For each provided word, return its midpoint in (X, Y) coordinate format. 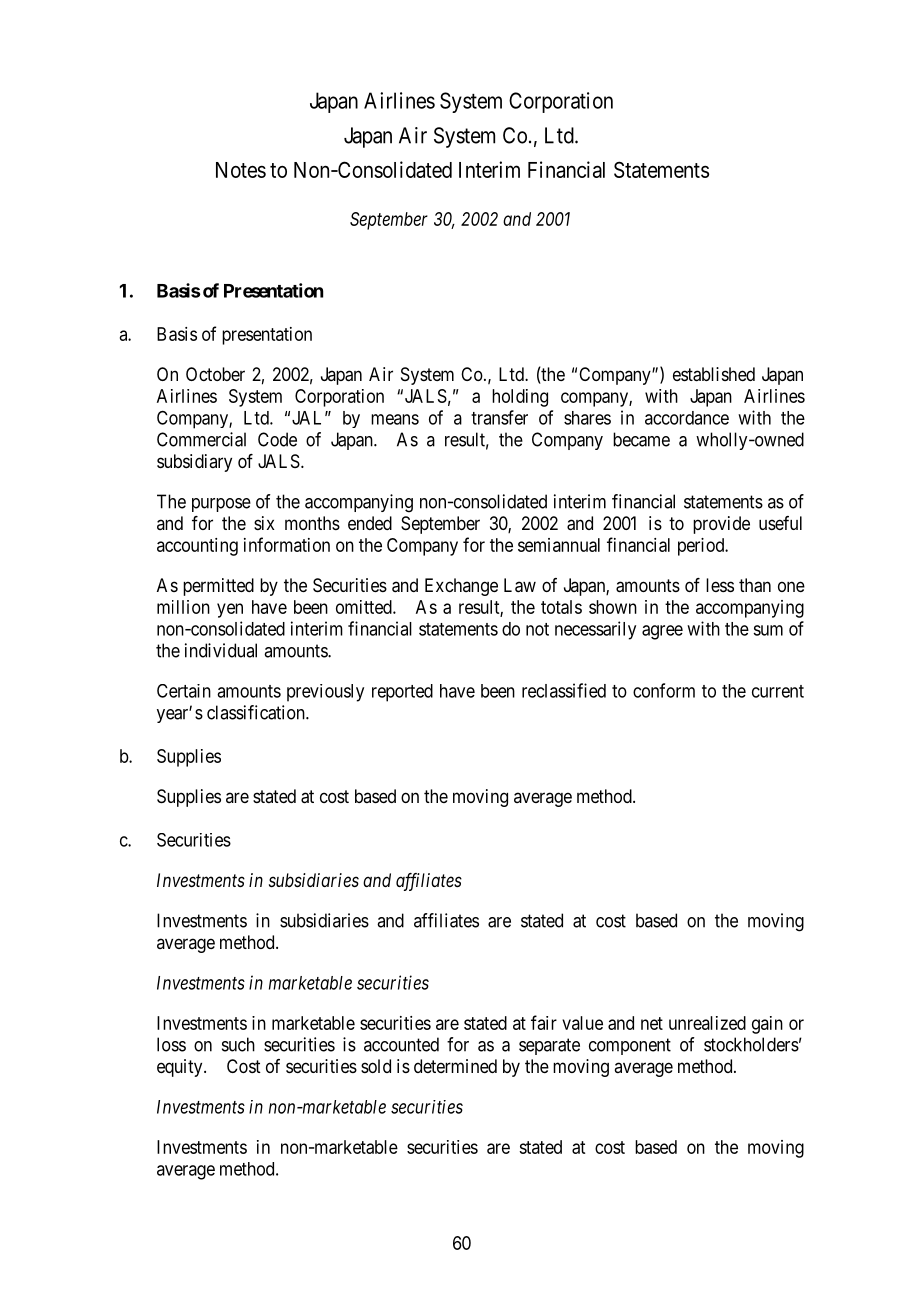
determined (455, 1066)
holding (520, 398)
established (714, 374)
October (215, 374)
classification (257, 712)
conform (664, 690)
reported (402, 693)
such (238, 1044)
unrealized (707, 1023)
